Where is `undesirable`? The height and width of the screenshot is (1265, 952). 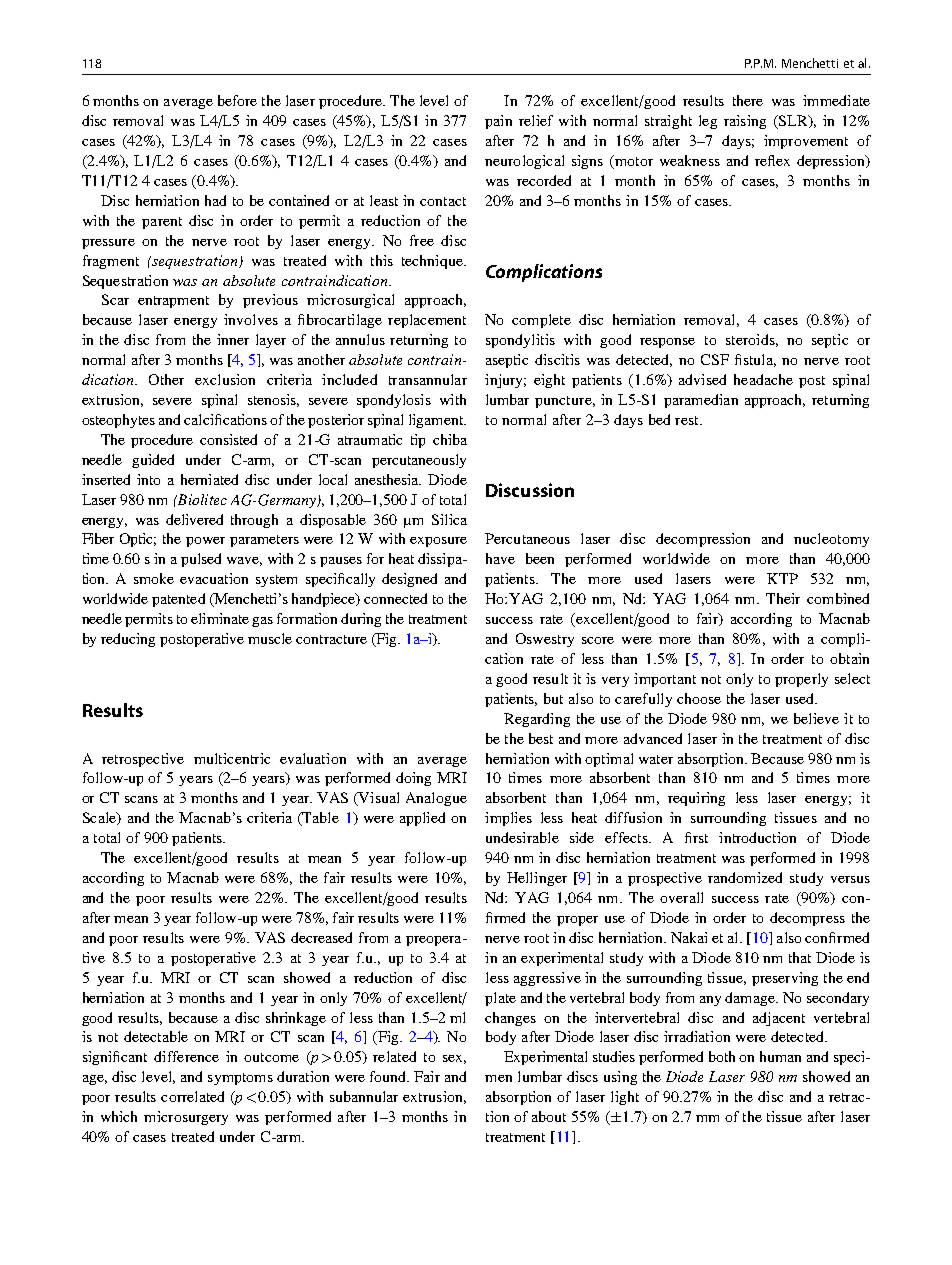 undesirable is located at coordinates (522, 837).
